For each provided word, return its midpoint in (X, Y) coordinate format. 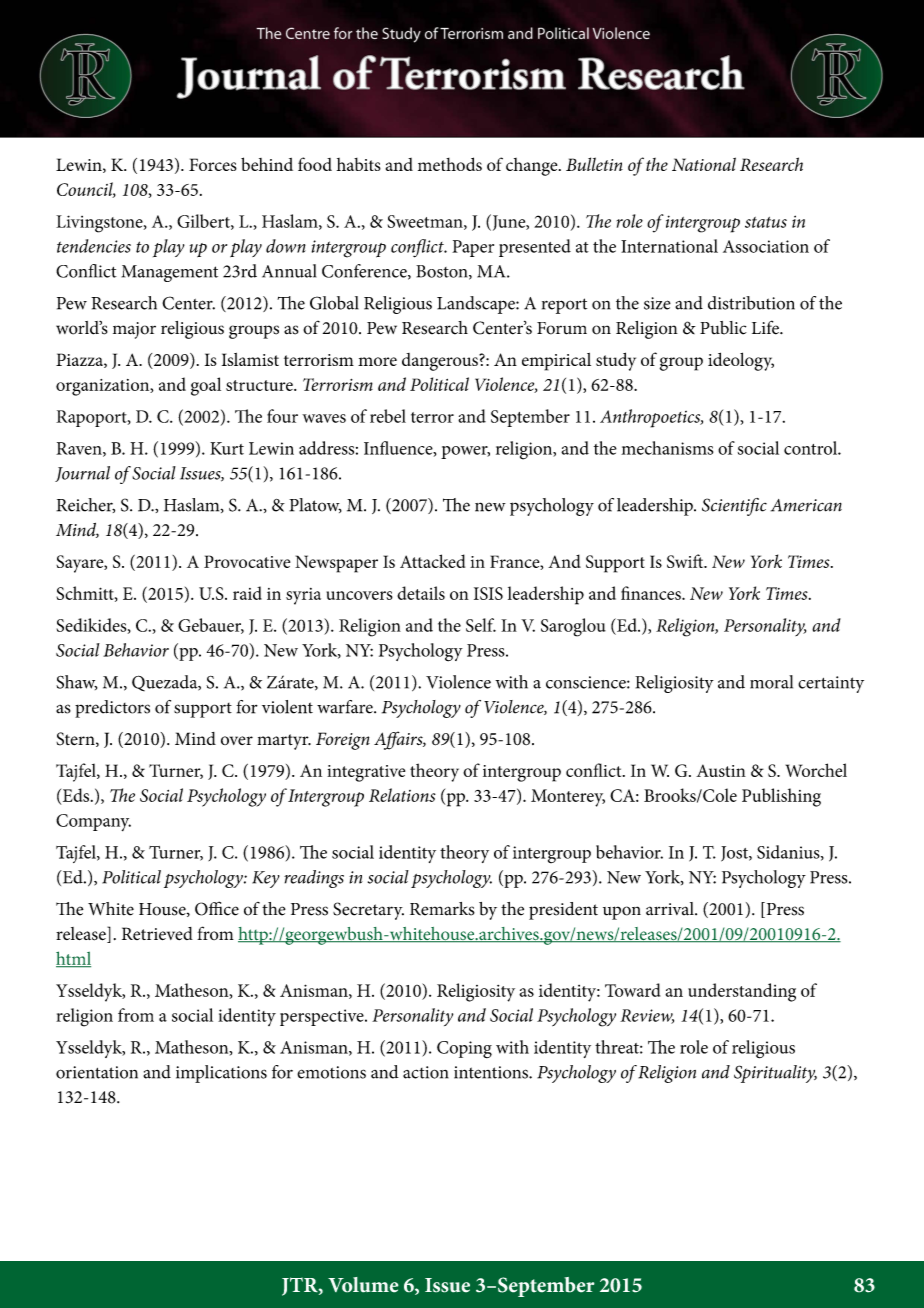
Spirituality (775, 1074)
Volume (363, 1285)
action (426, 1072)
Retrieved (157, 933)
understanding (742, 992)
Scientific (734, 507)
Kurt (227, 448)
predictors (112, 709)
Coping (464, 1049)
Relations (402, 795)
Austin (721, 770)
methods (450, 164)
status (766, 222)
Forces (213, 164)
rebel (388, 416)
